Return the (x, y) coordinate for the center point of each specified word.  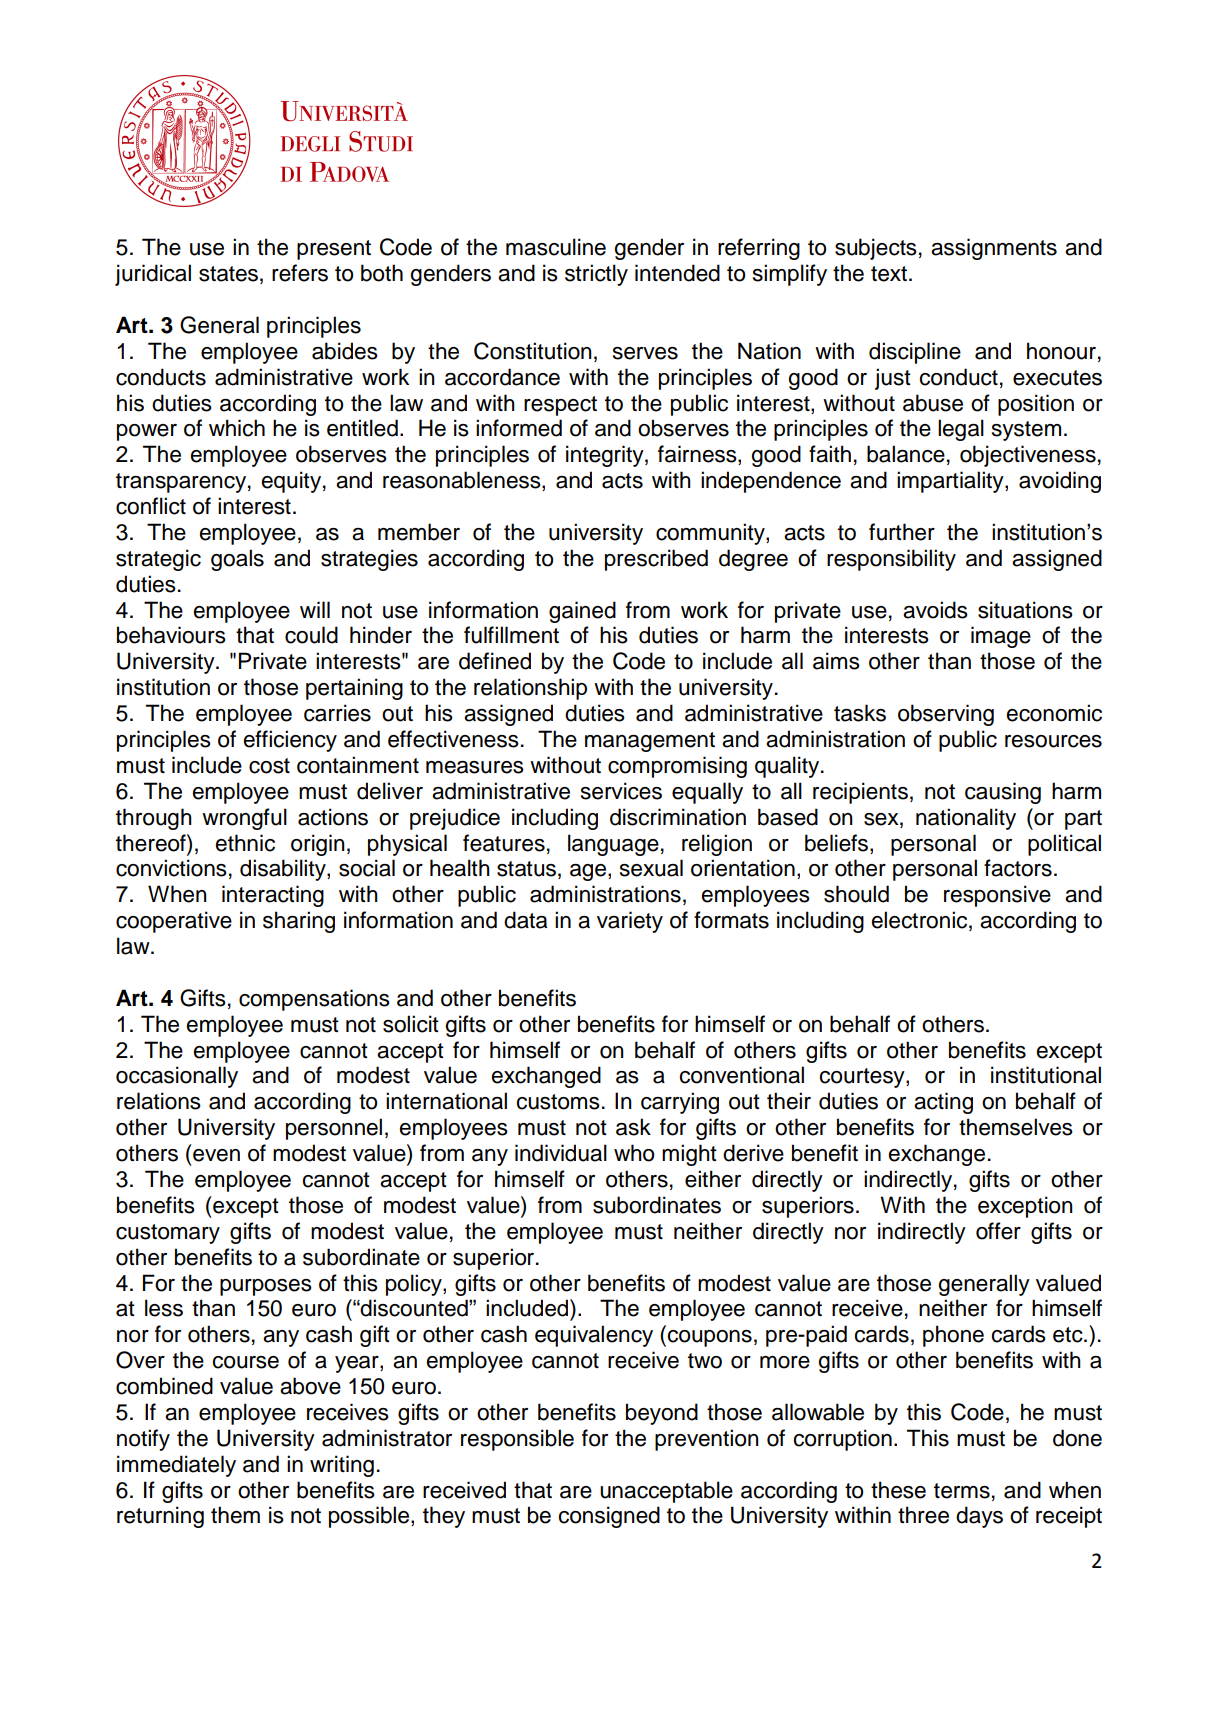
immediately (176, 1466)
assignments (994, 249)
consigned (609, 1517)
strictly (596, 275)
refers (300, 273)
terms (962, 1491)
